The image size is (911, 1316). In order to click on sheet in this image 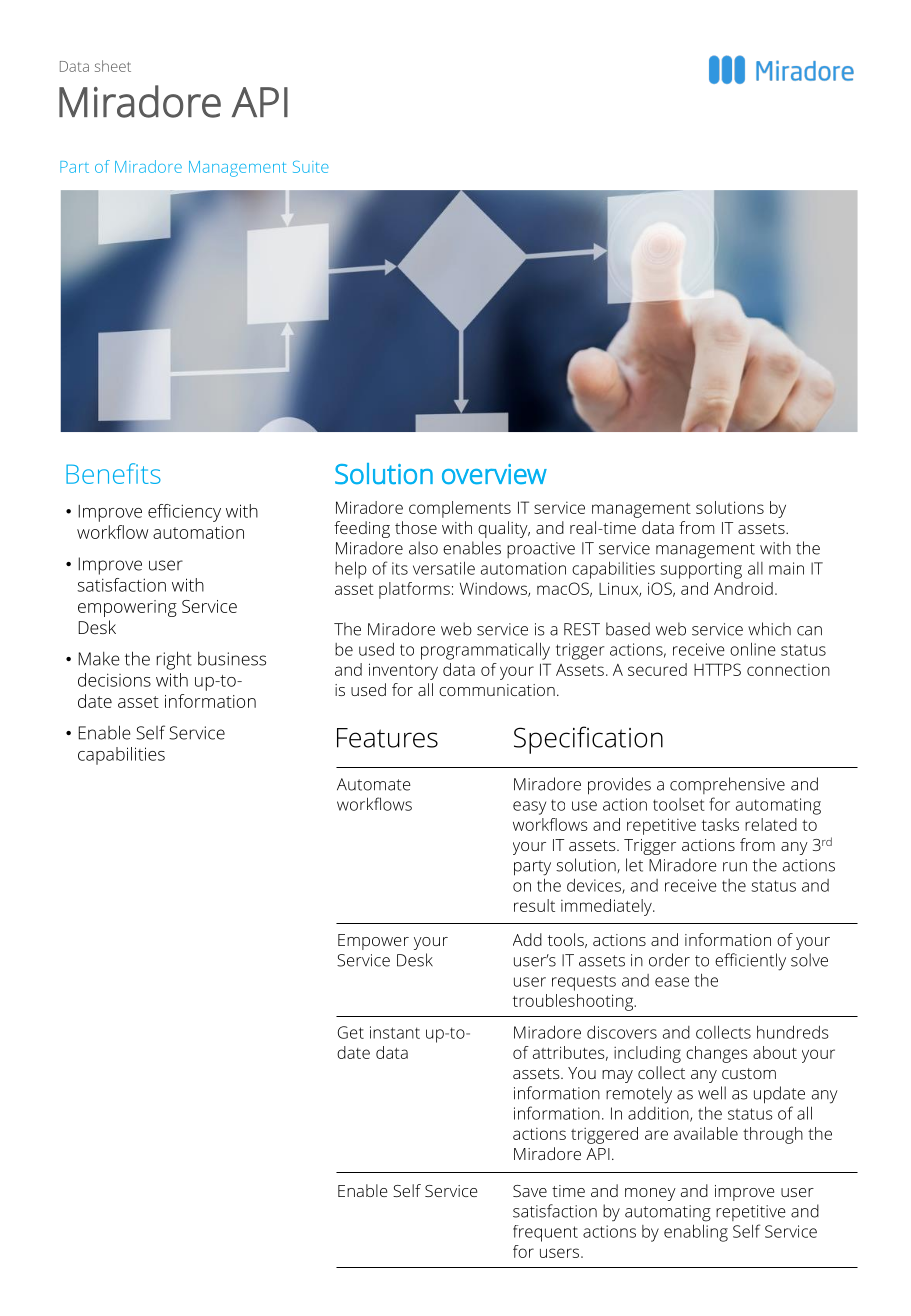, I will do `click(113, 66)`.
